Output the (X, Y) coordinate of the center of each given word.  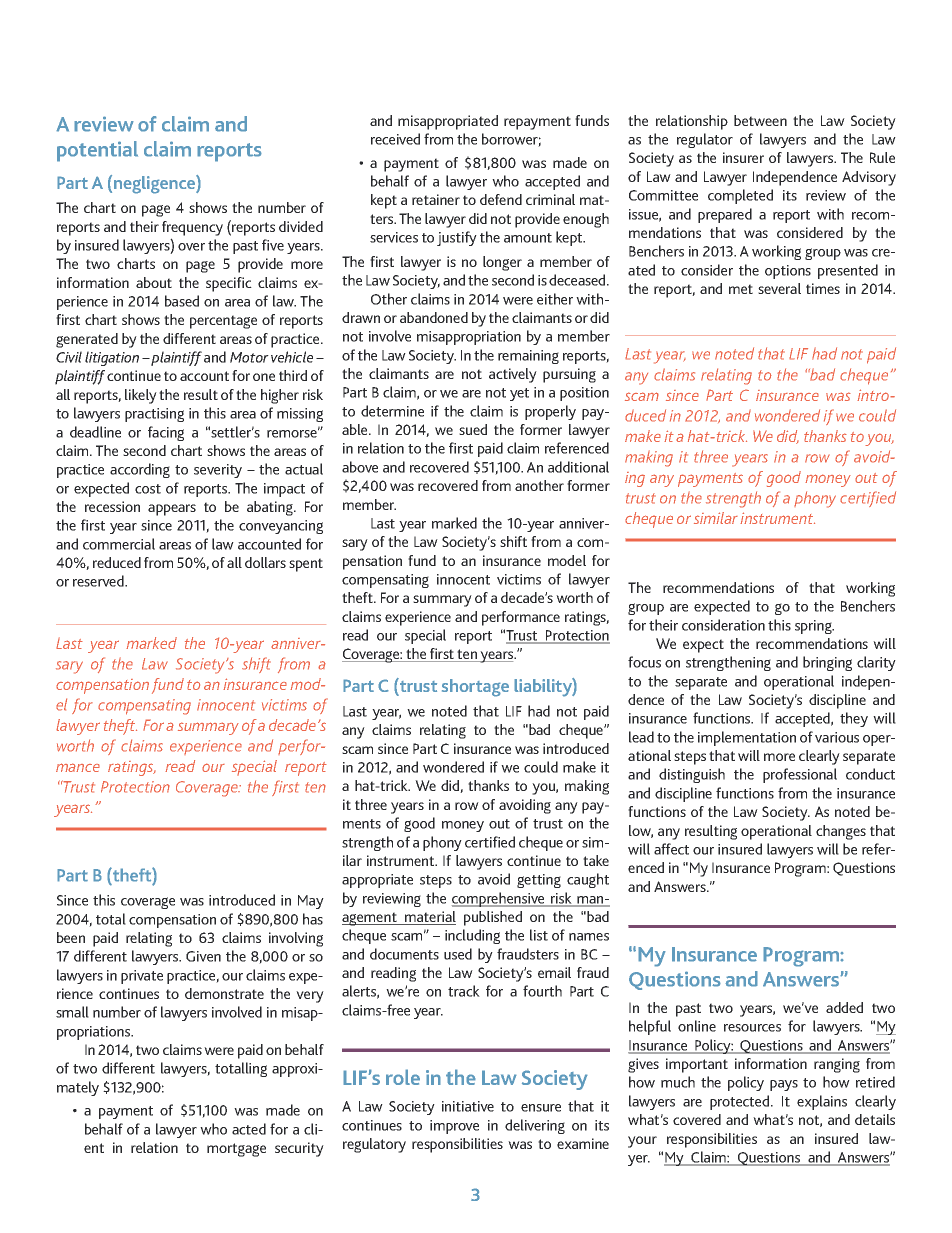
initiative (468, 1106)
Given (203, 956)
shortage (475, 688)
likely (141, 396)
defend (501, 199)
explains (822, 1102)
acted (249, 1129)
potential (97, 151)
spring (814, 627)
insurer (743, 157)
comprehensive (499, 899)
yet (519, 394)
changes (841, 832)
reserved (99, 581)
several (779, 288)
